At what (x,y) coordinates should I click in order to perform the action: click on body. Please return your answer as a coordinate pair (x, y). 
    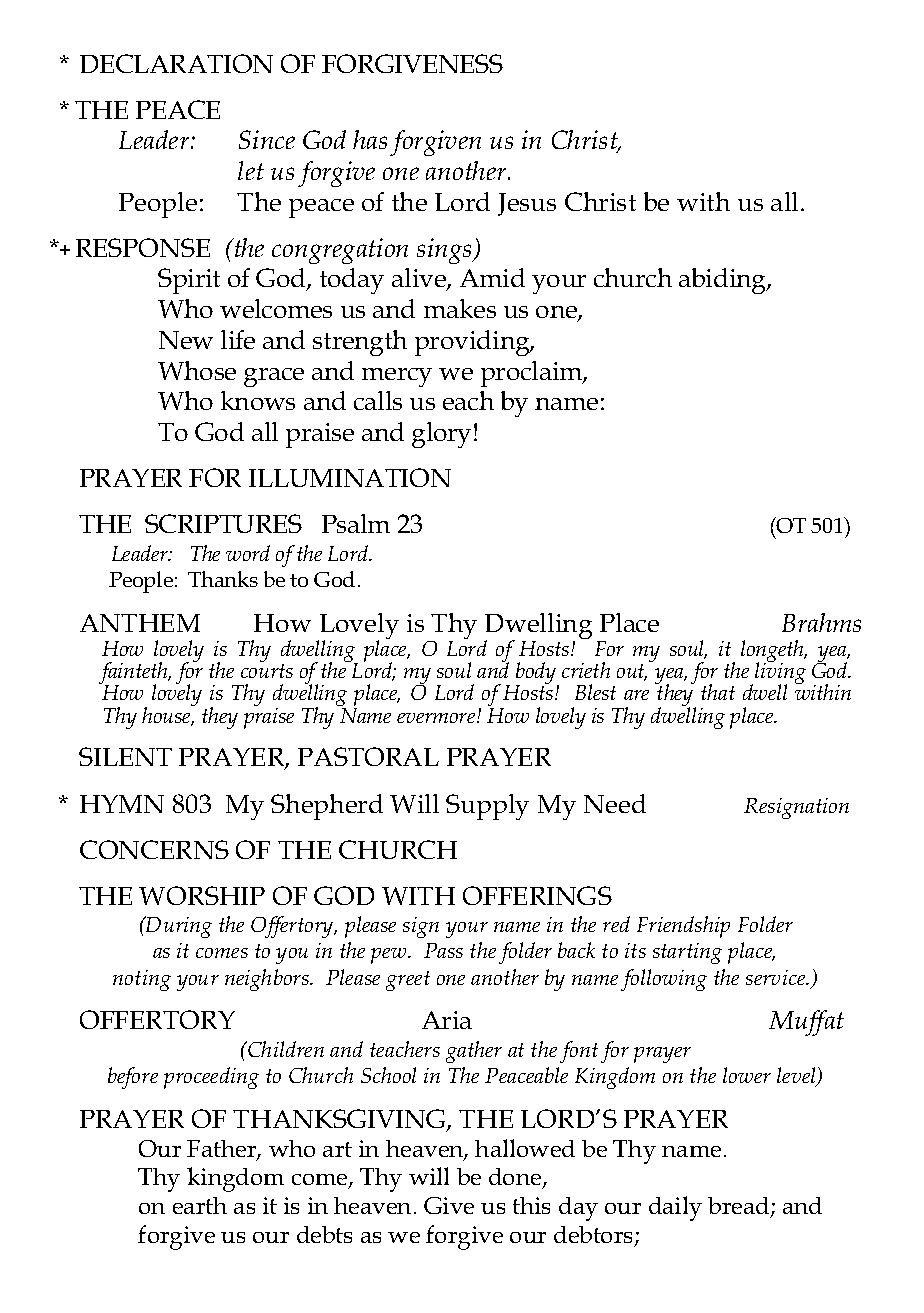
    Looking at the image, I should click on (537, 674).
